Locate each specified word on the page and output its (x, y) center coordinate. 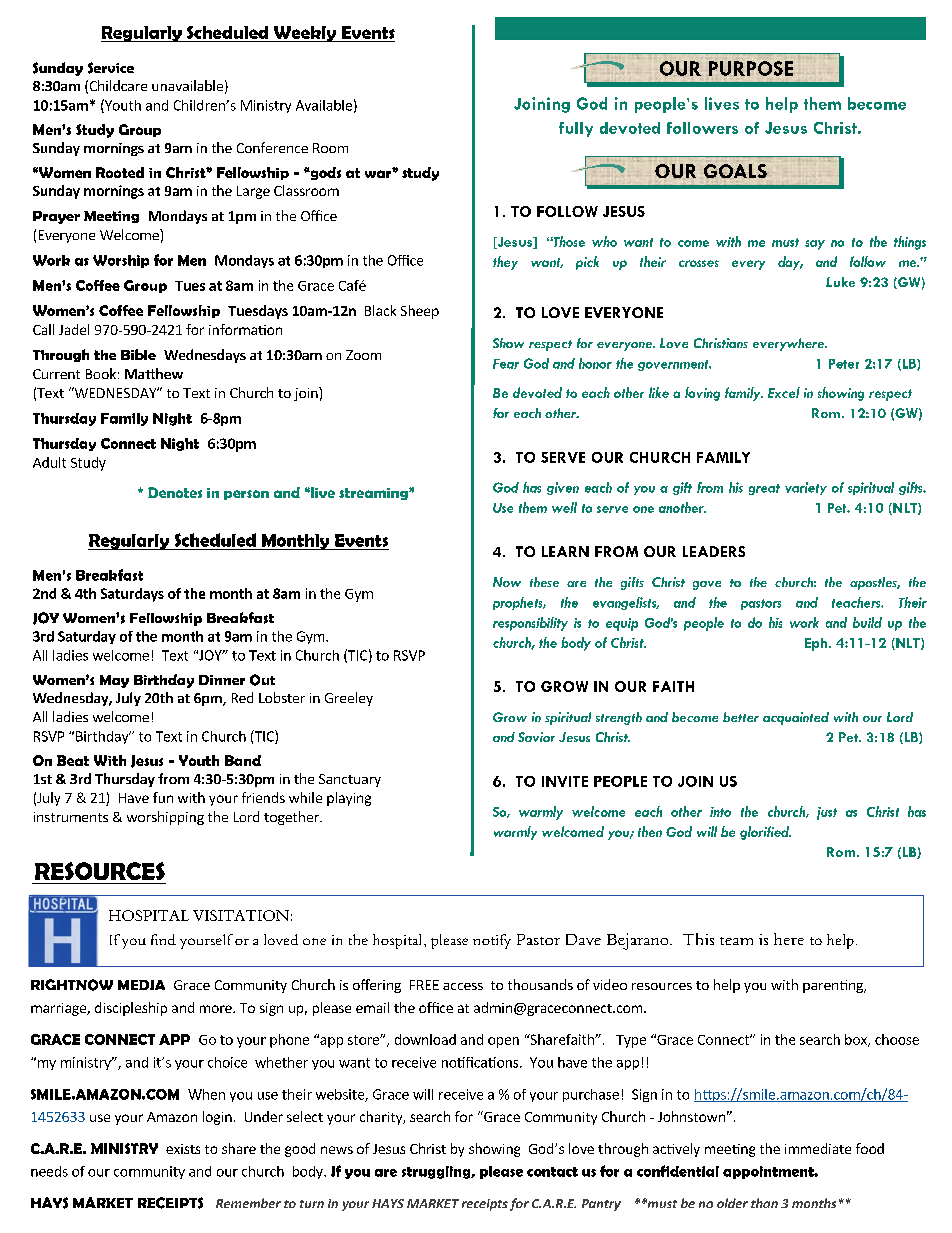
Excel (784, 392)
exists (183, 1149)
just (827, 813)
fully (576, 129)
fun (163, 797)
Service (111, 68)
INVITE (565, 781)
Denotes (175, 492)
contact (552, 1172)
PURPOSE (751, 68)
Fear (506, 364)
